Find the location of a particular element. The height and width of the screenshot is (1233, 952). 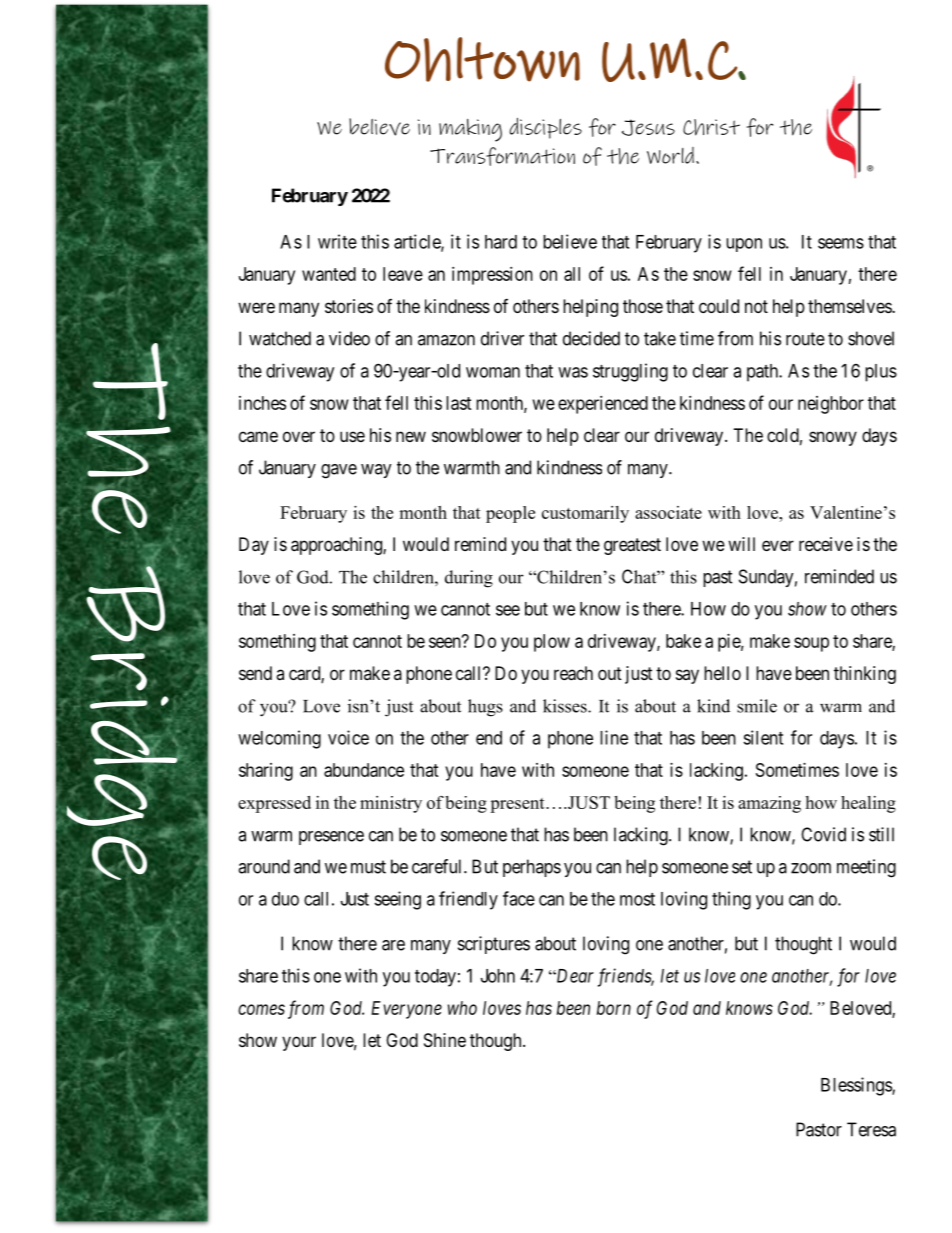

use is located at coordinates (352, 436).
